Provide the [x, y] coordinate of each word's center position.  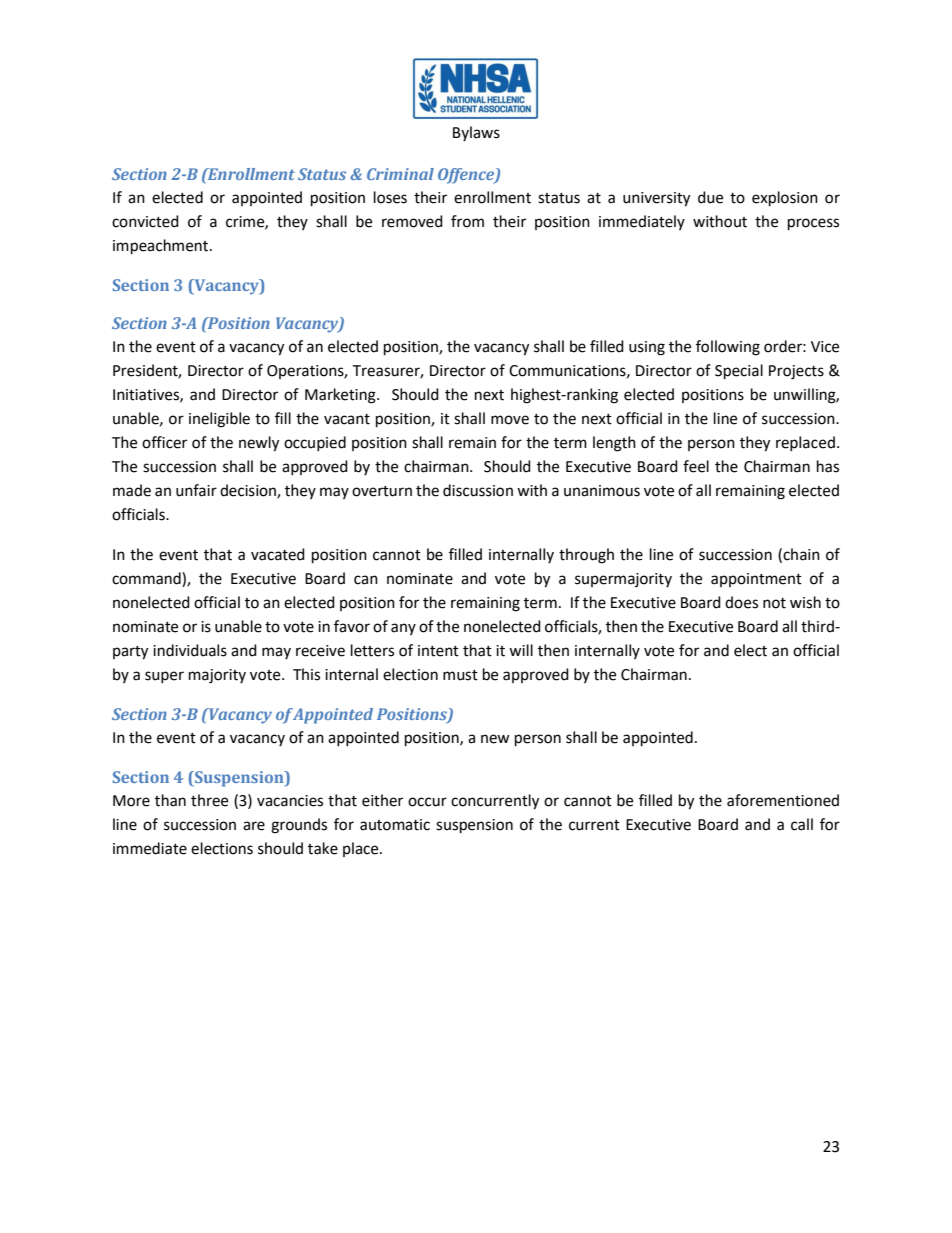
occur [427, 802]
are [254, 826]
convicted [145, 221]
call [802, 824]
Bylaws [476, 133]
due [710, 197]
